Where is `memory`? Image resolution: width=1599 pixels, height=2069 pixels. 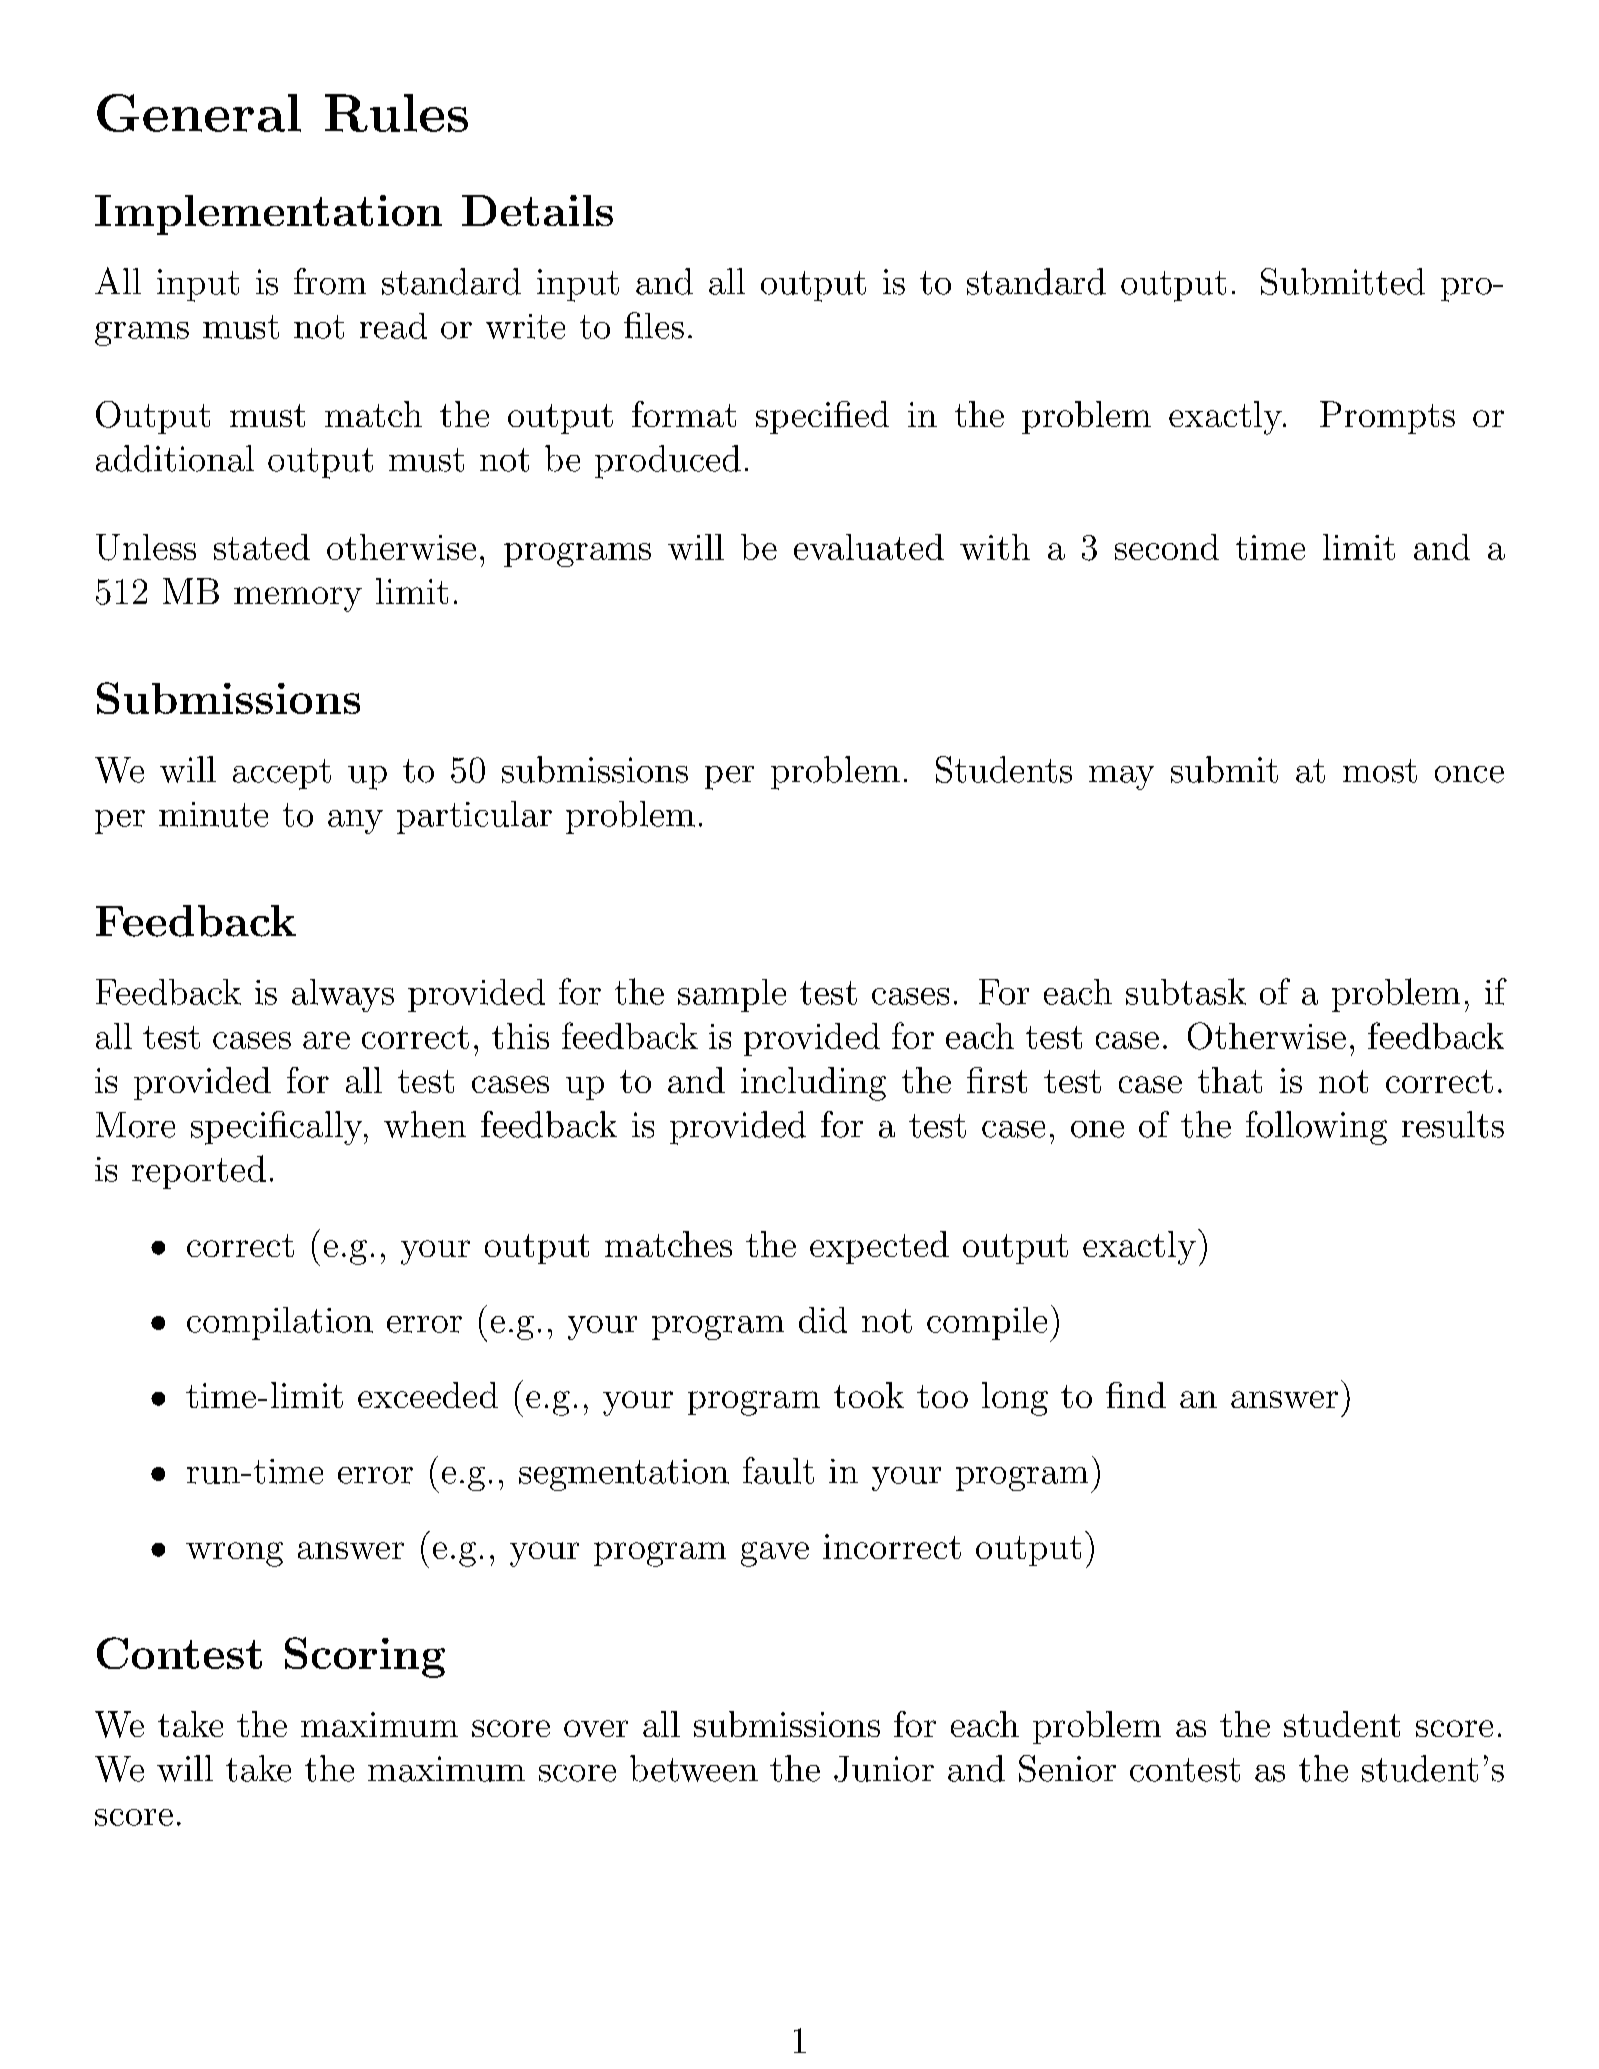 memory is located at coordinates (298, 599).
